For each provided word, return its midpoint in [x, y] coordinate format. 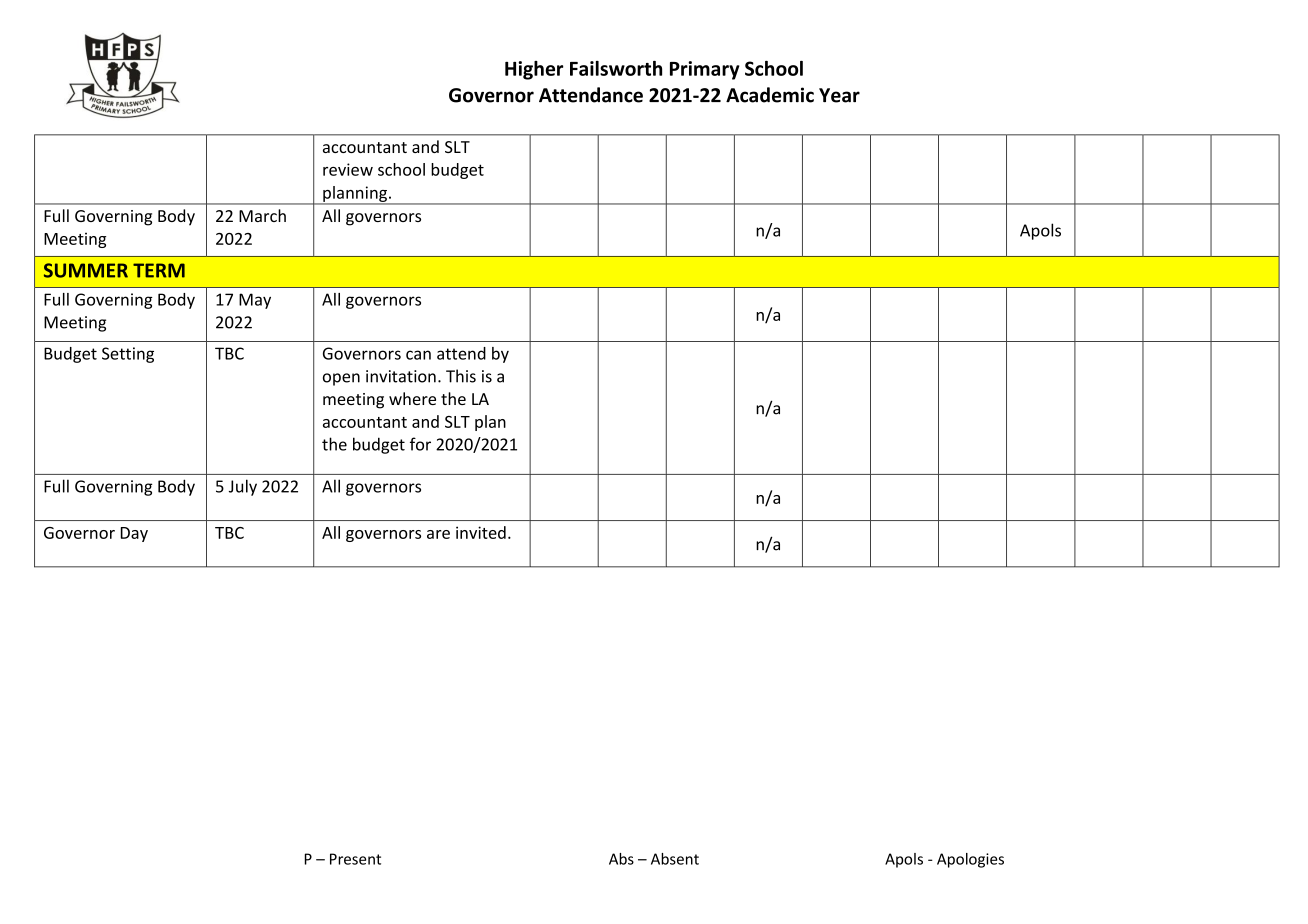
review [348, 169]
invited [481, 532]
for [420, 444]
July [243, 487]
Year [839, 95]
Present [355, 859]
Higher [534, 70]
